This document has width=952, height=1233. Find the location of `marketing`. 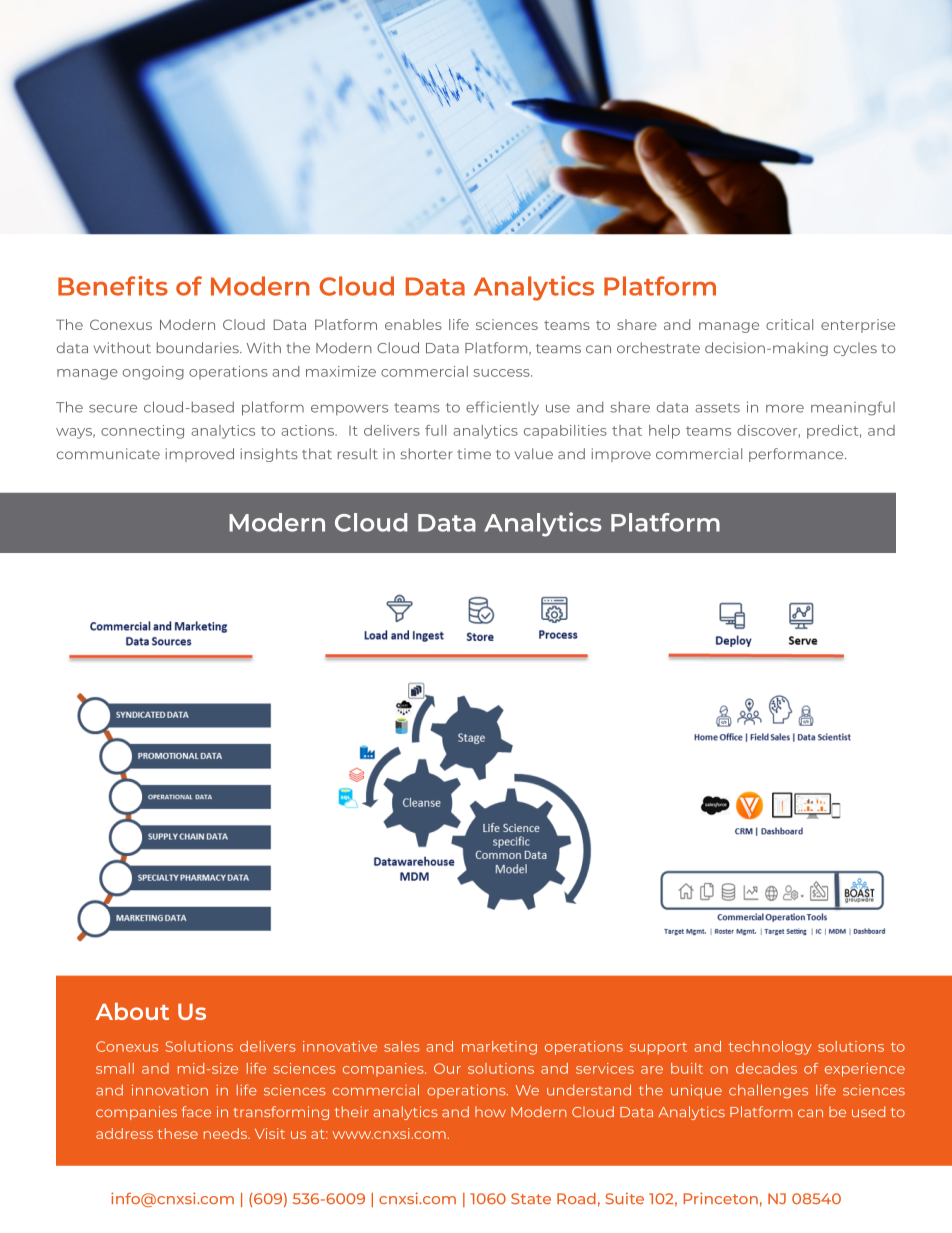

marketing is located at coordinates (499, 1048).
